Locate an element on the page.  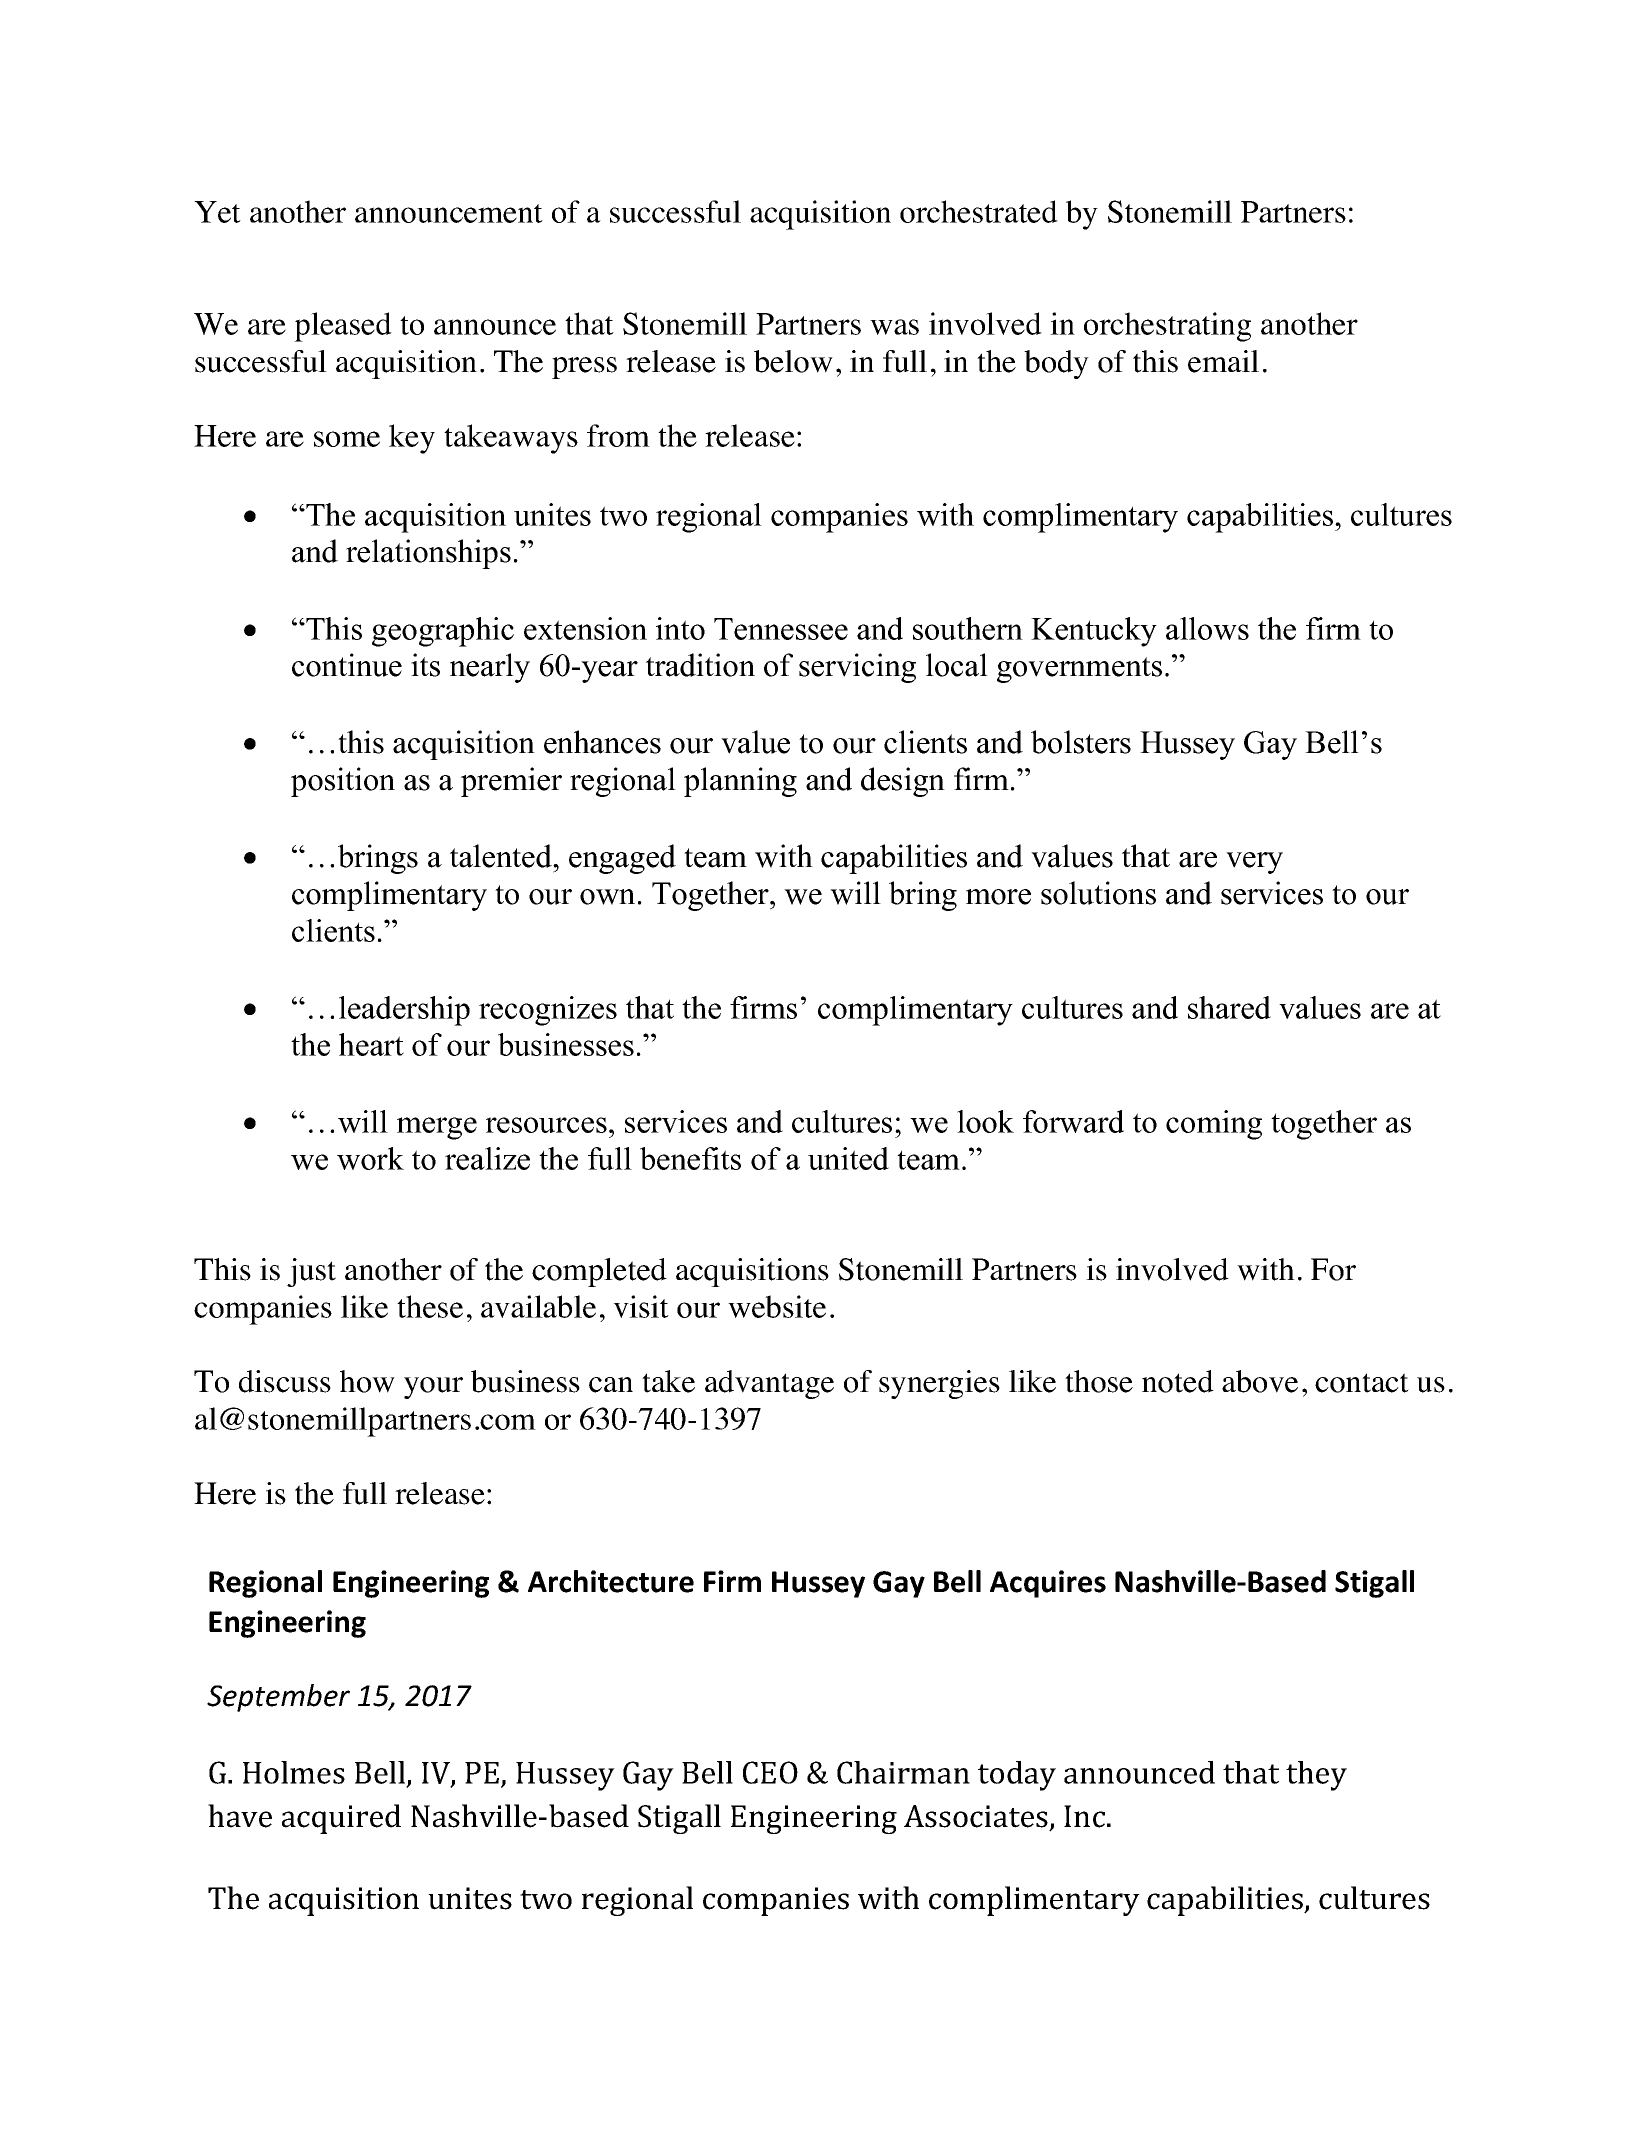
united is located at coordinates (848, 1158).
